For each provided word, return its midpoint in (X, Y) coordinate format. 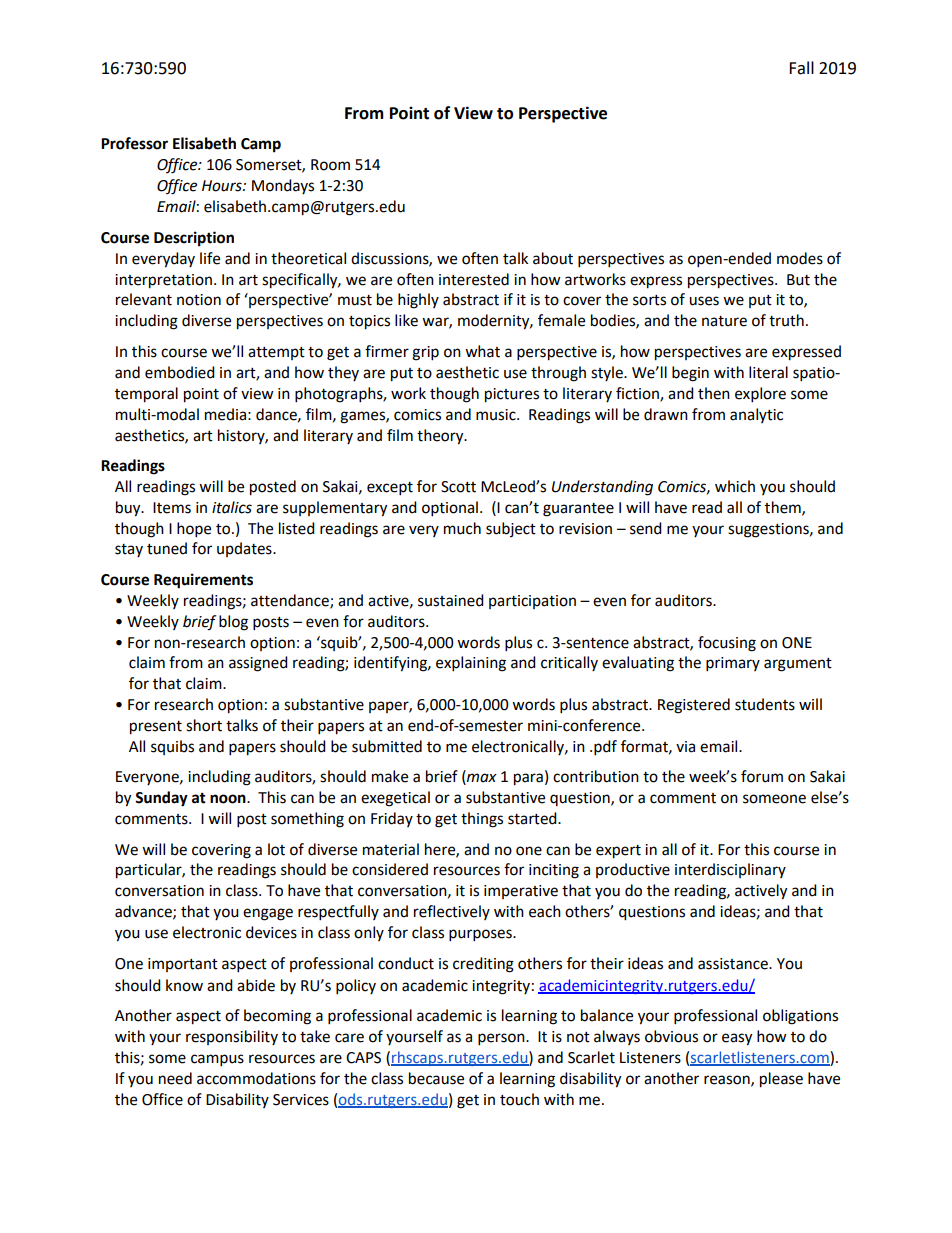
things (482, 820)
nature (724, 321)
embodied (180, 372)
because (436, 1078)
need (175, 1078)
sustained (451, 600)
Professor (134, 143)
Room (330, 165)
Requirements (203, 581)
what (482, 351)
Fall (801, 68)
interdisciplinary (730, 870)
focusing (727, 644)
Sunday (161, 799)
